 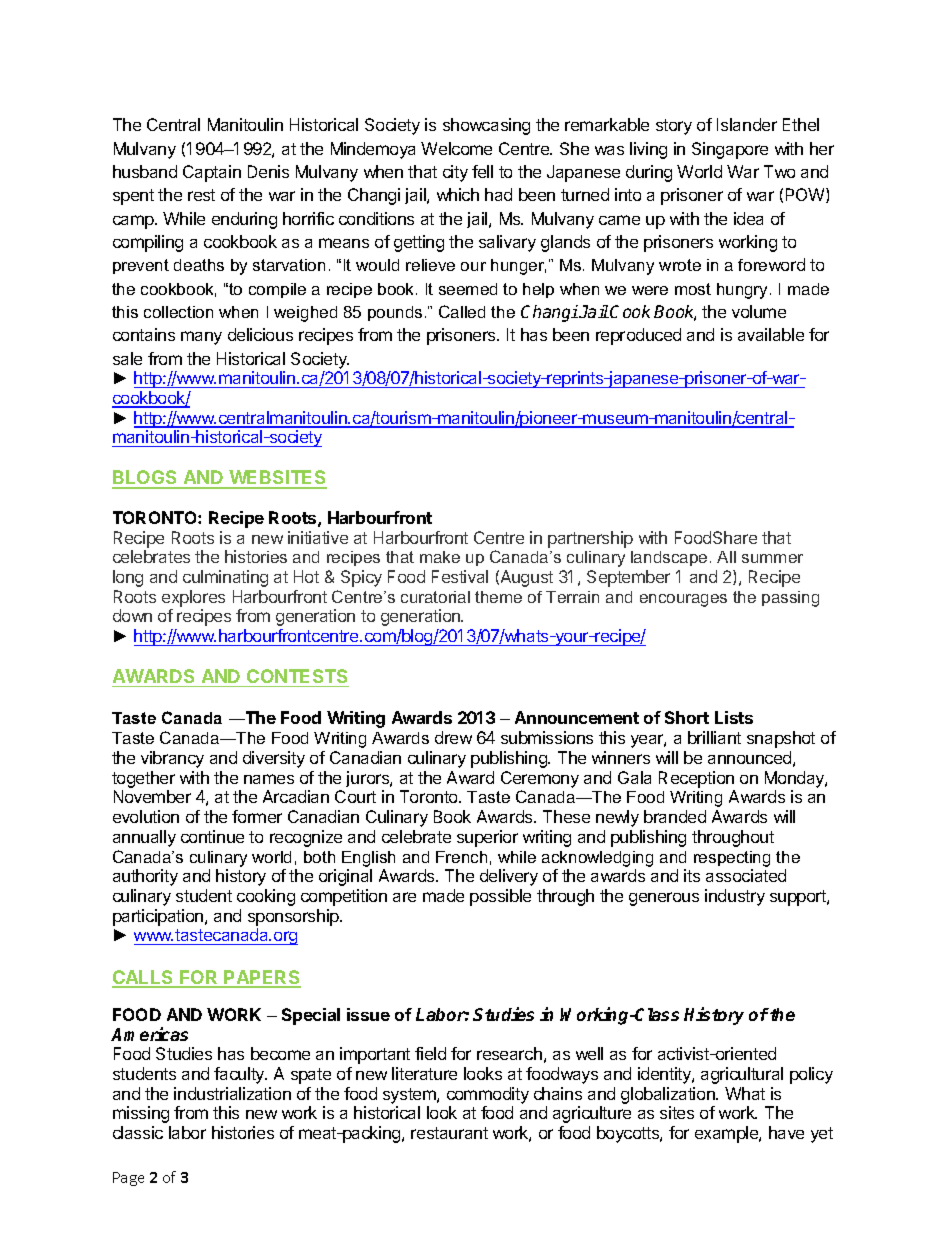 I want to click on culminating, so click(x=225, y=578).
